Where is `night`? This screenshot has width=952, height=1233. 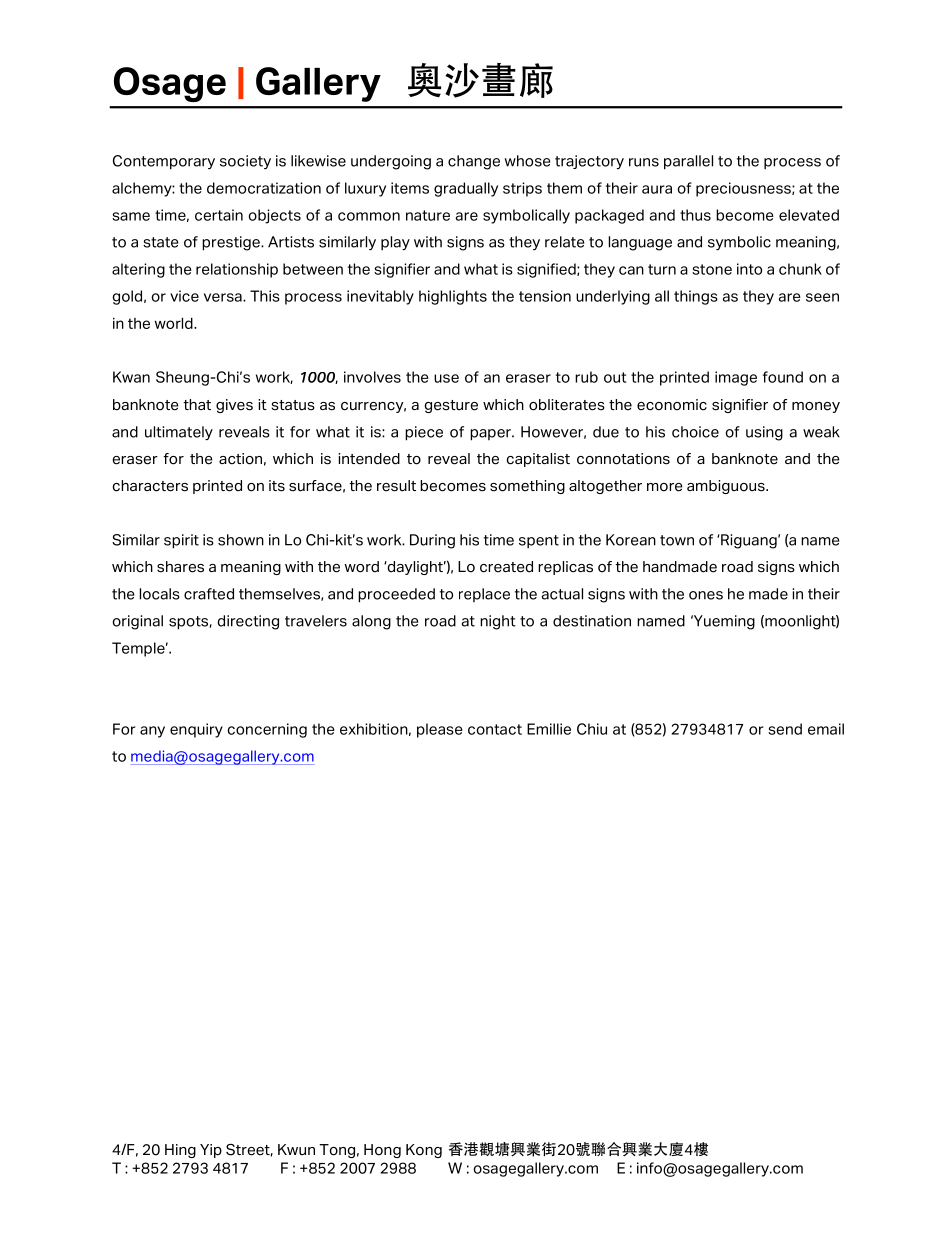 night is located at coordinates (498, 622).
